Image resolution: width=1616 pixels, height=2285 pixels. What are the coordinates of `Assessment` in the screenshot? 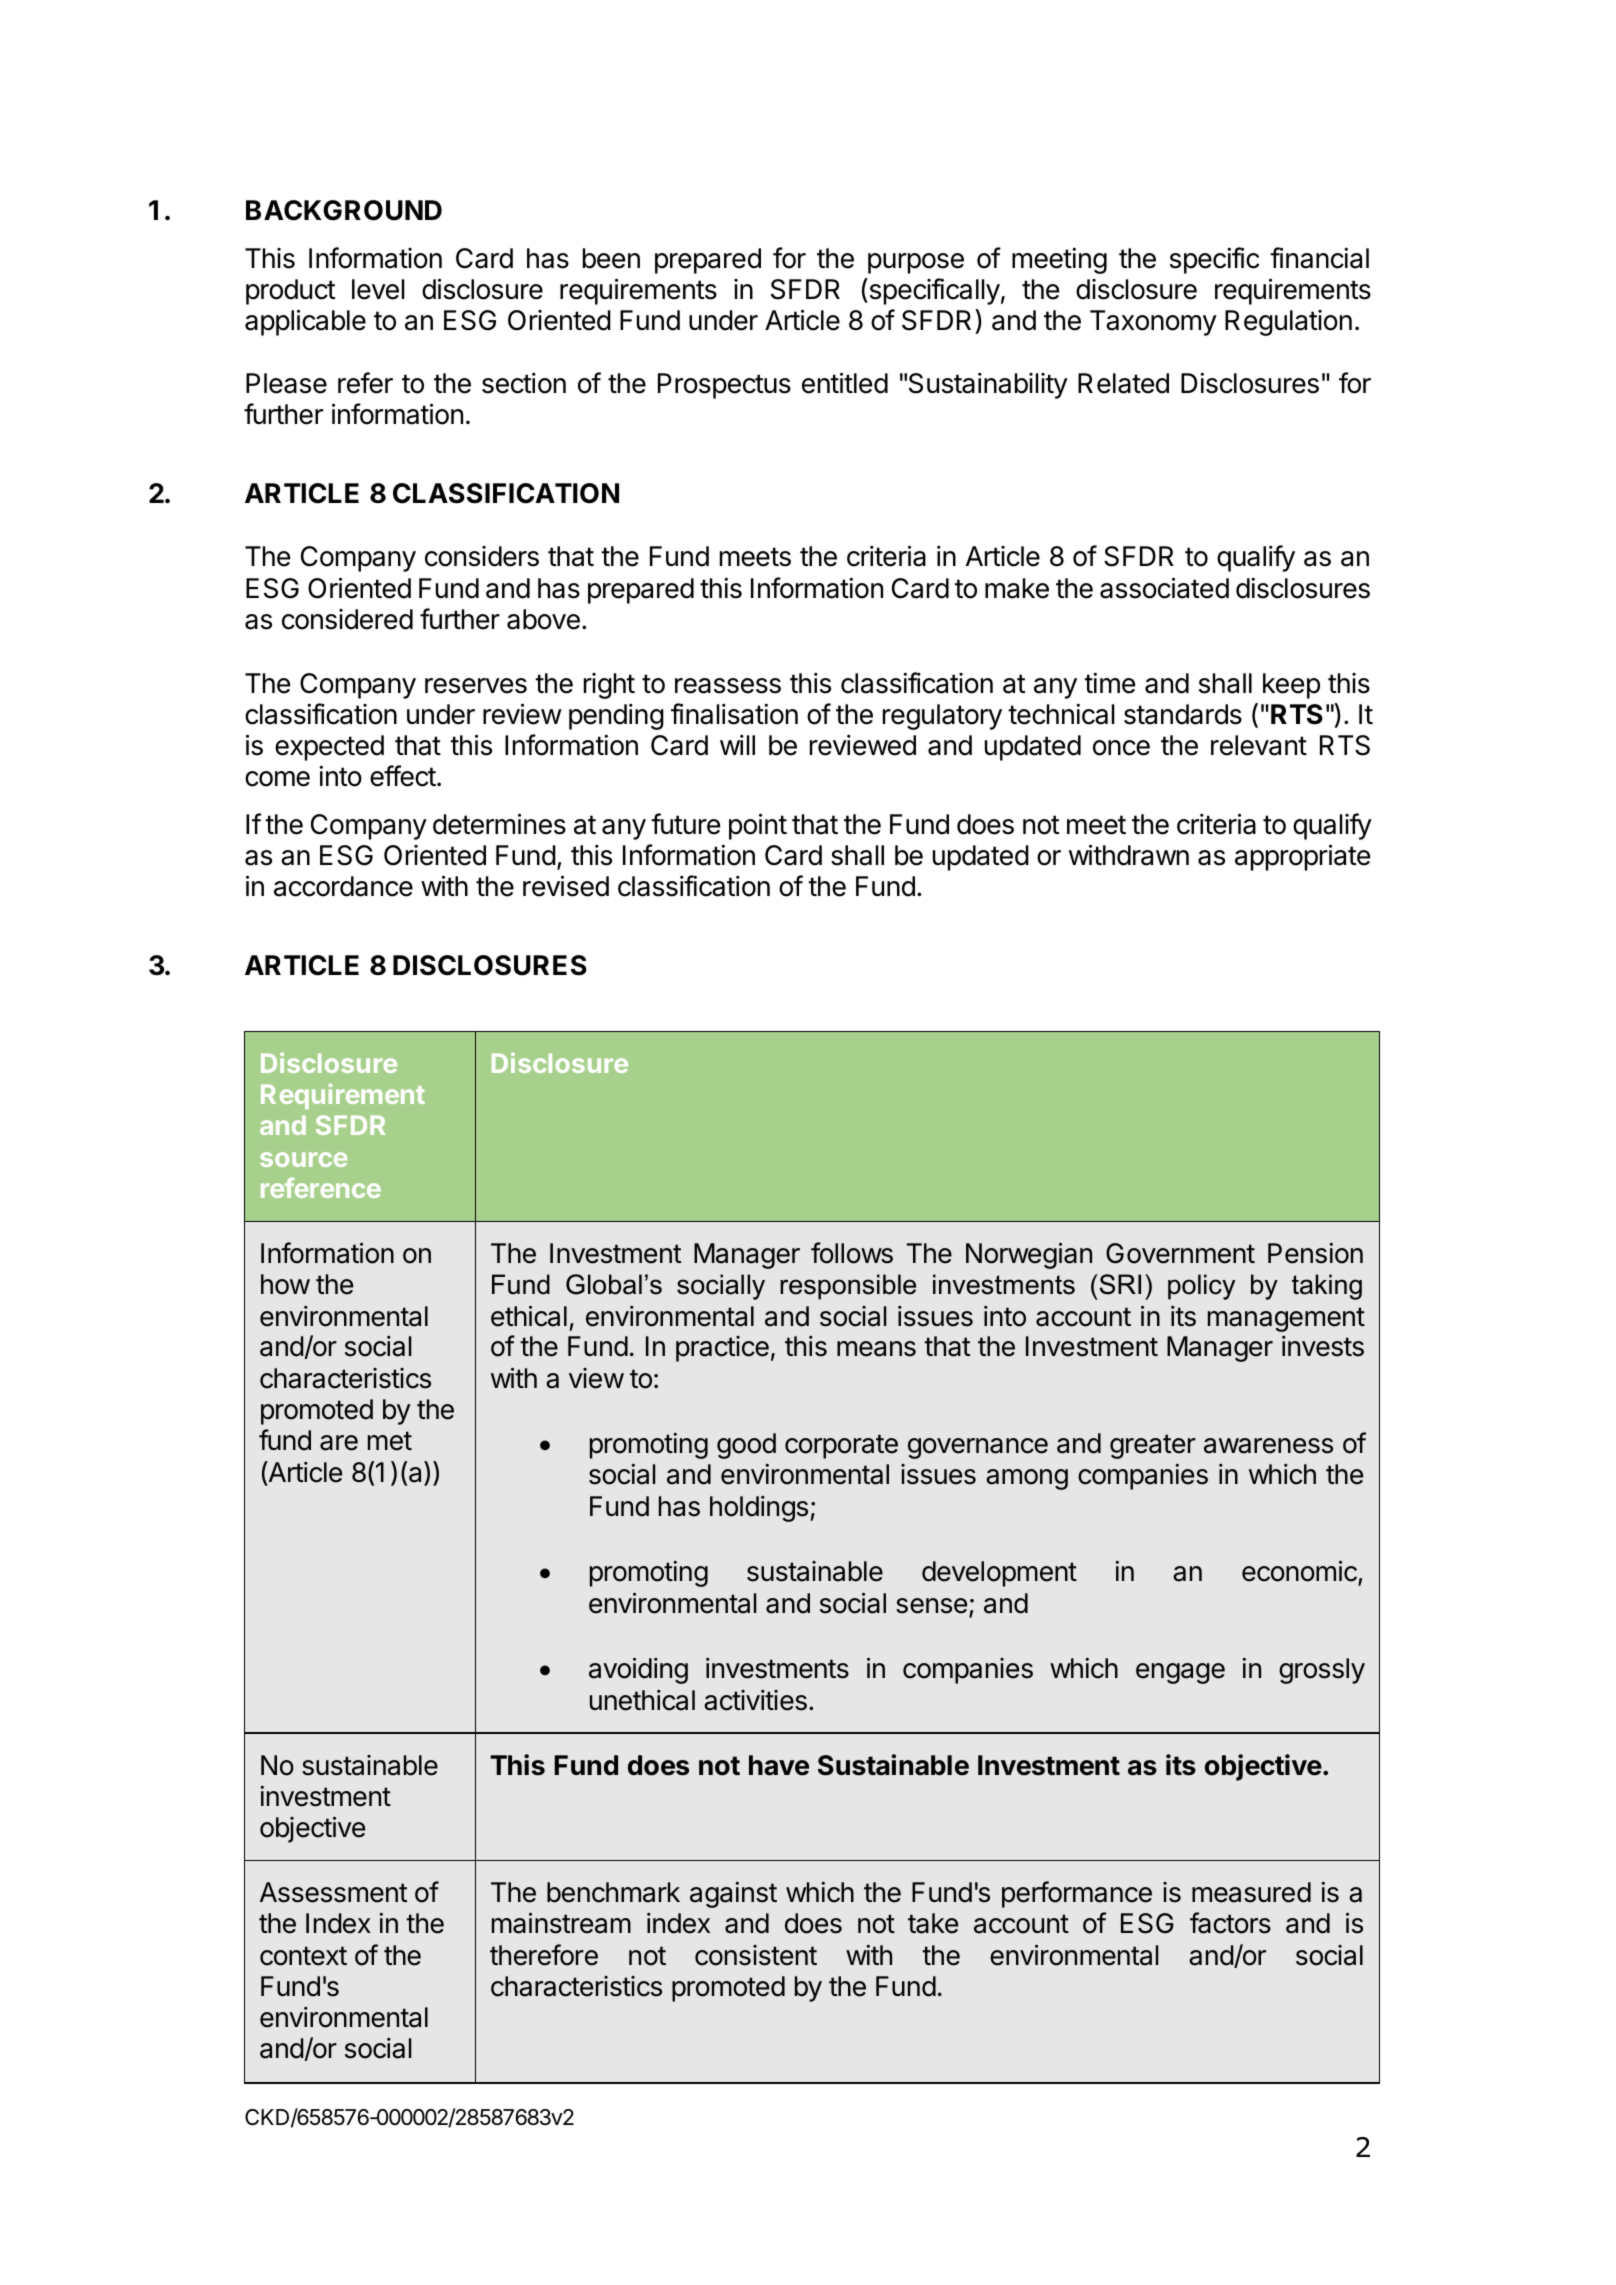 It's located at (333, 1892).
